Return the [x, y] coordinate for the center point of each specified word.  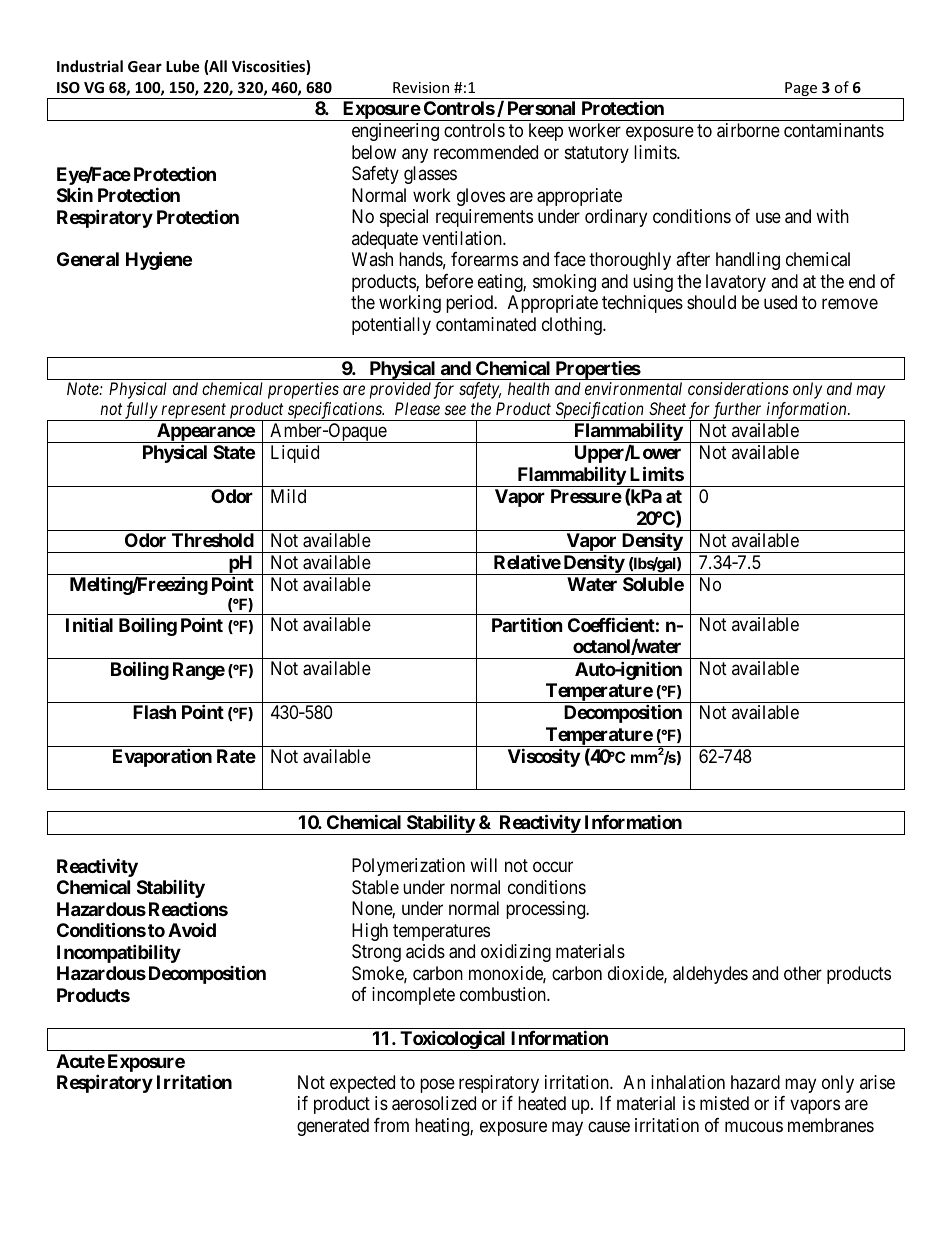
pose [437, 1085]
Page [801, 90]
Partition [527, 624]
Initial [89, 624]
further [738, 411]
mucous [754, 1126]
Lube [183, 66]
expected [362, 1084]
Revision [421, 87]
